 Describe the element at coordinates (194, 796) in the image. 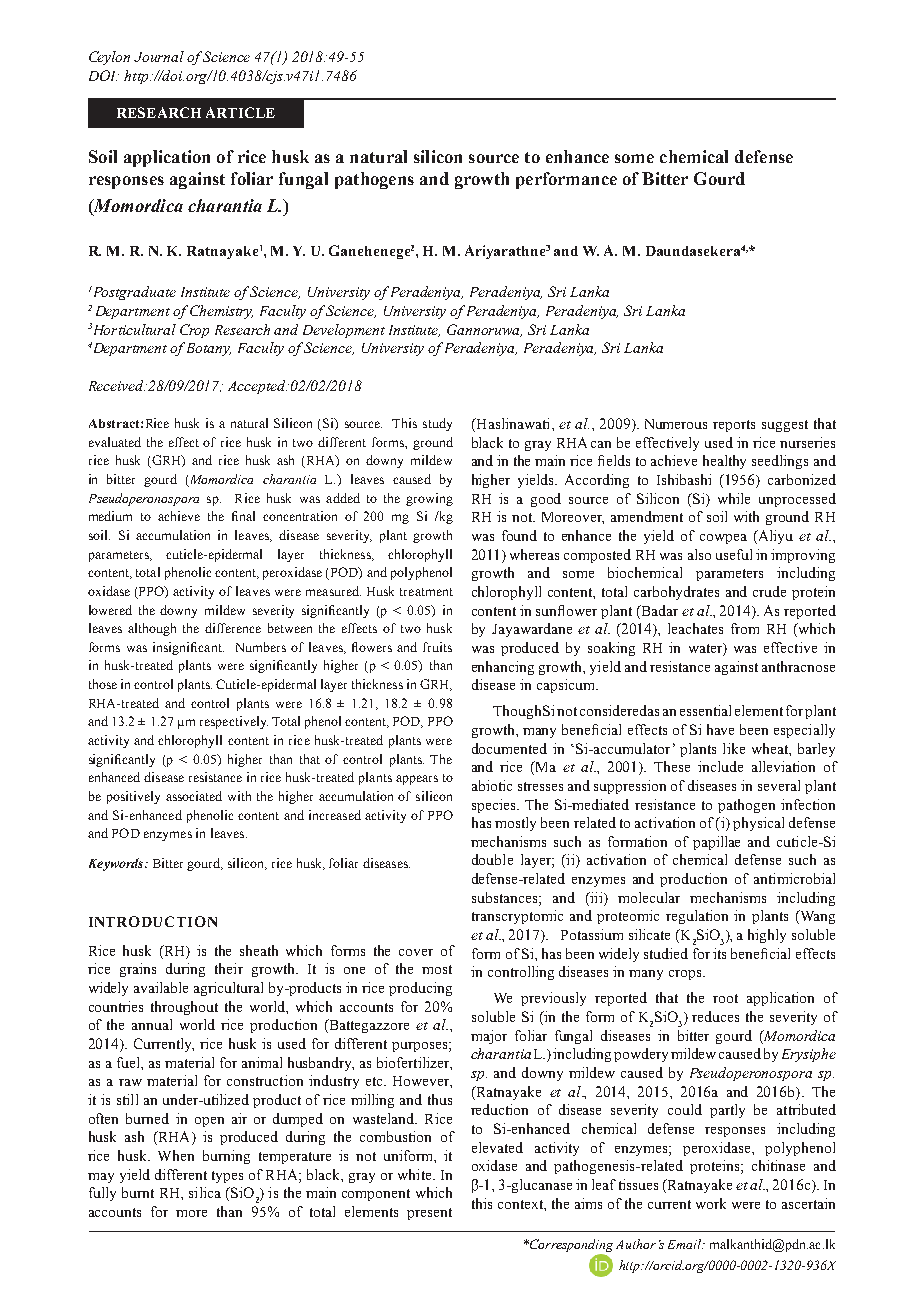

I see `associated` at that location.
